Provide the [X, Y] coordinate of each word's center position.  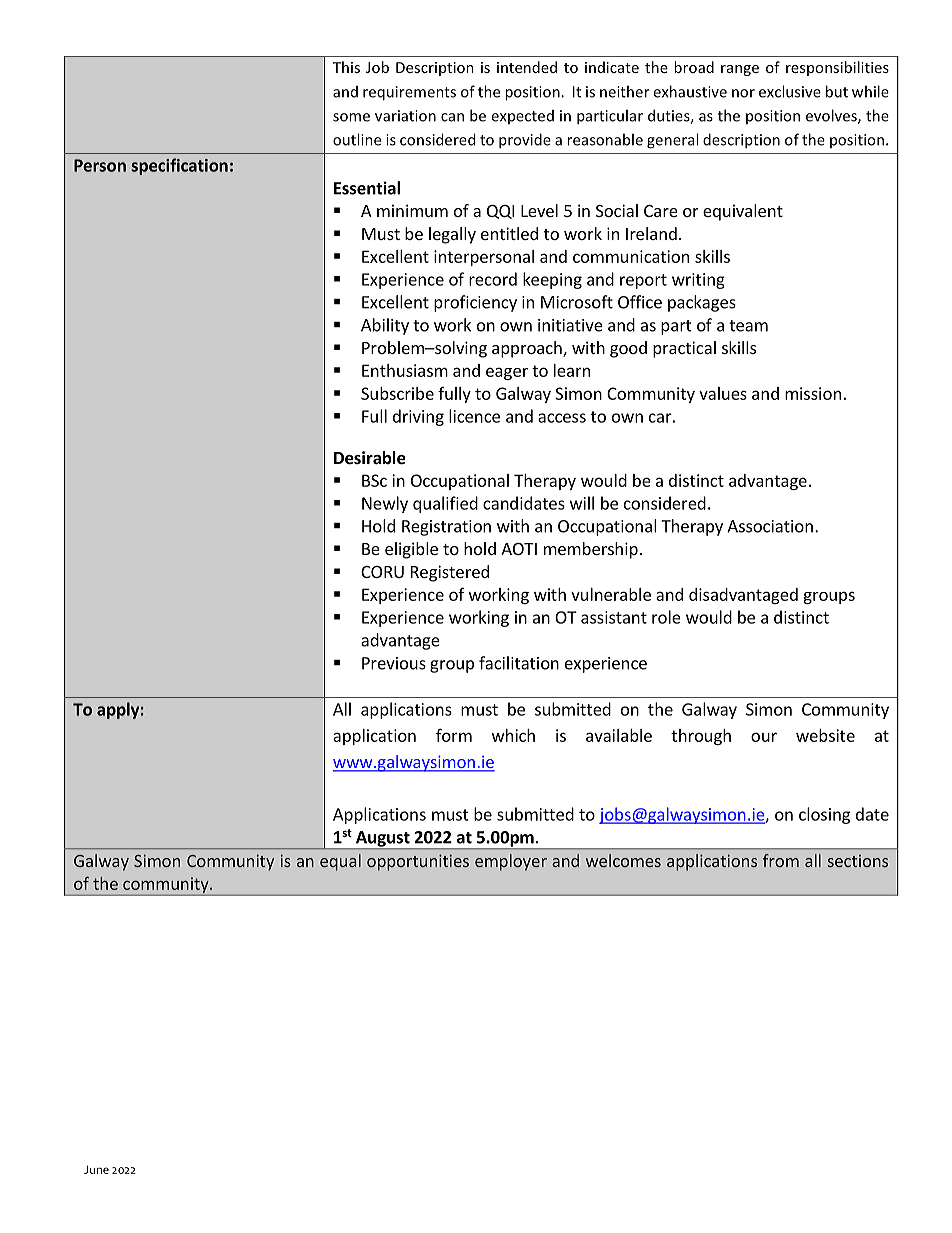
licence [474, 416]
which [513, 735]
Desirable [370, 458]
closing [824, 815]
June [96, 1169]
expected [522, 117]
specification [179, 166]
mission [813, 393]
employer [511, 862]
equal [340, 862]
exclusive [790, 91]
